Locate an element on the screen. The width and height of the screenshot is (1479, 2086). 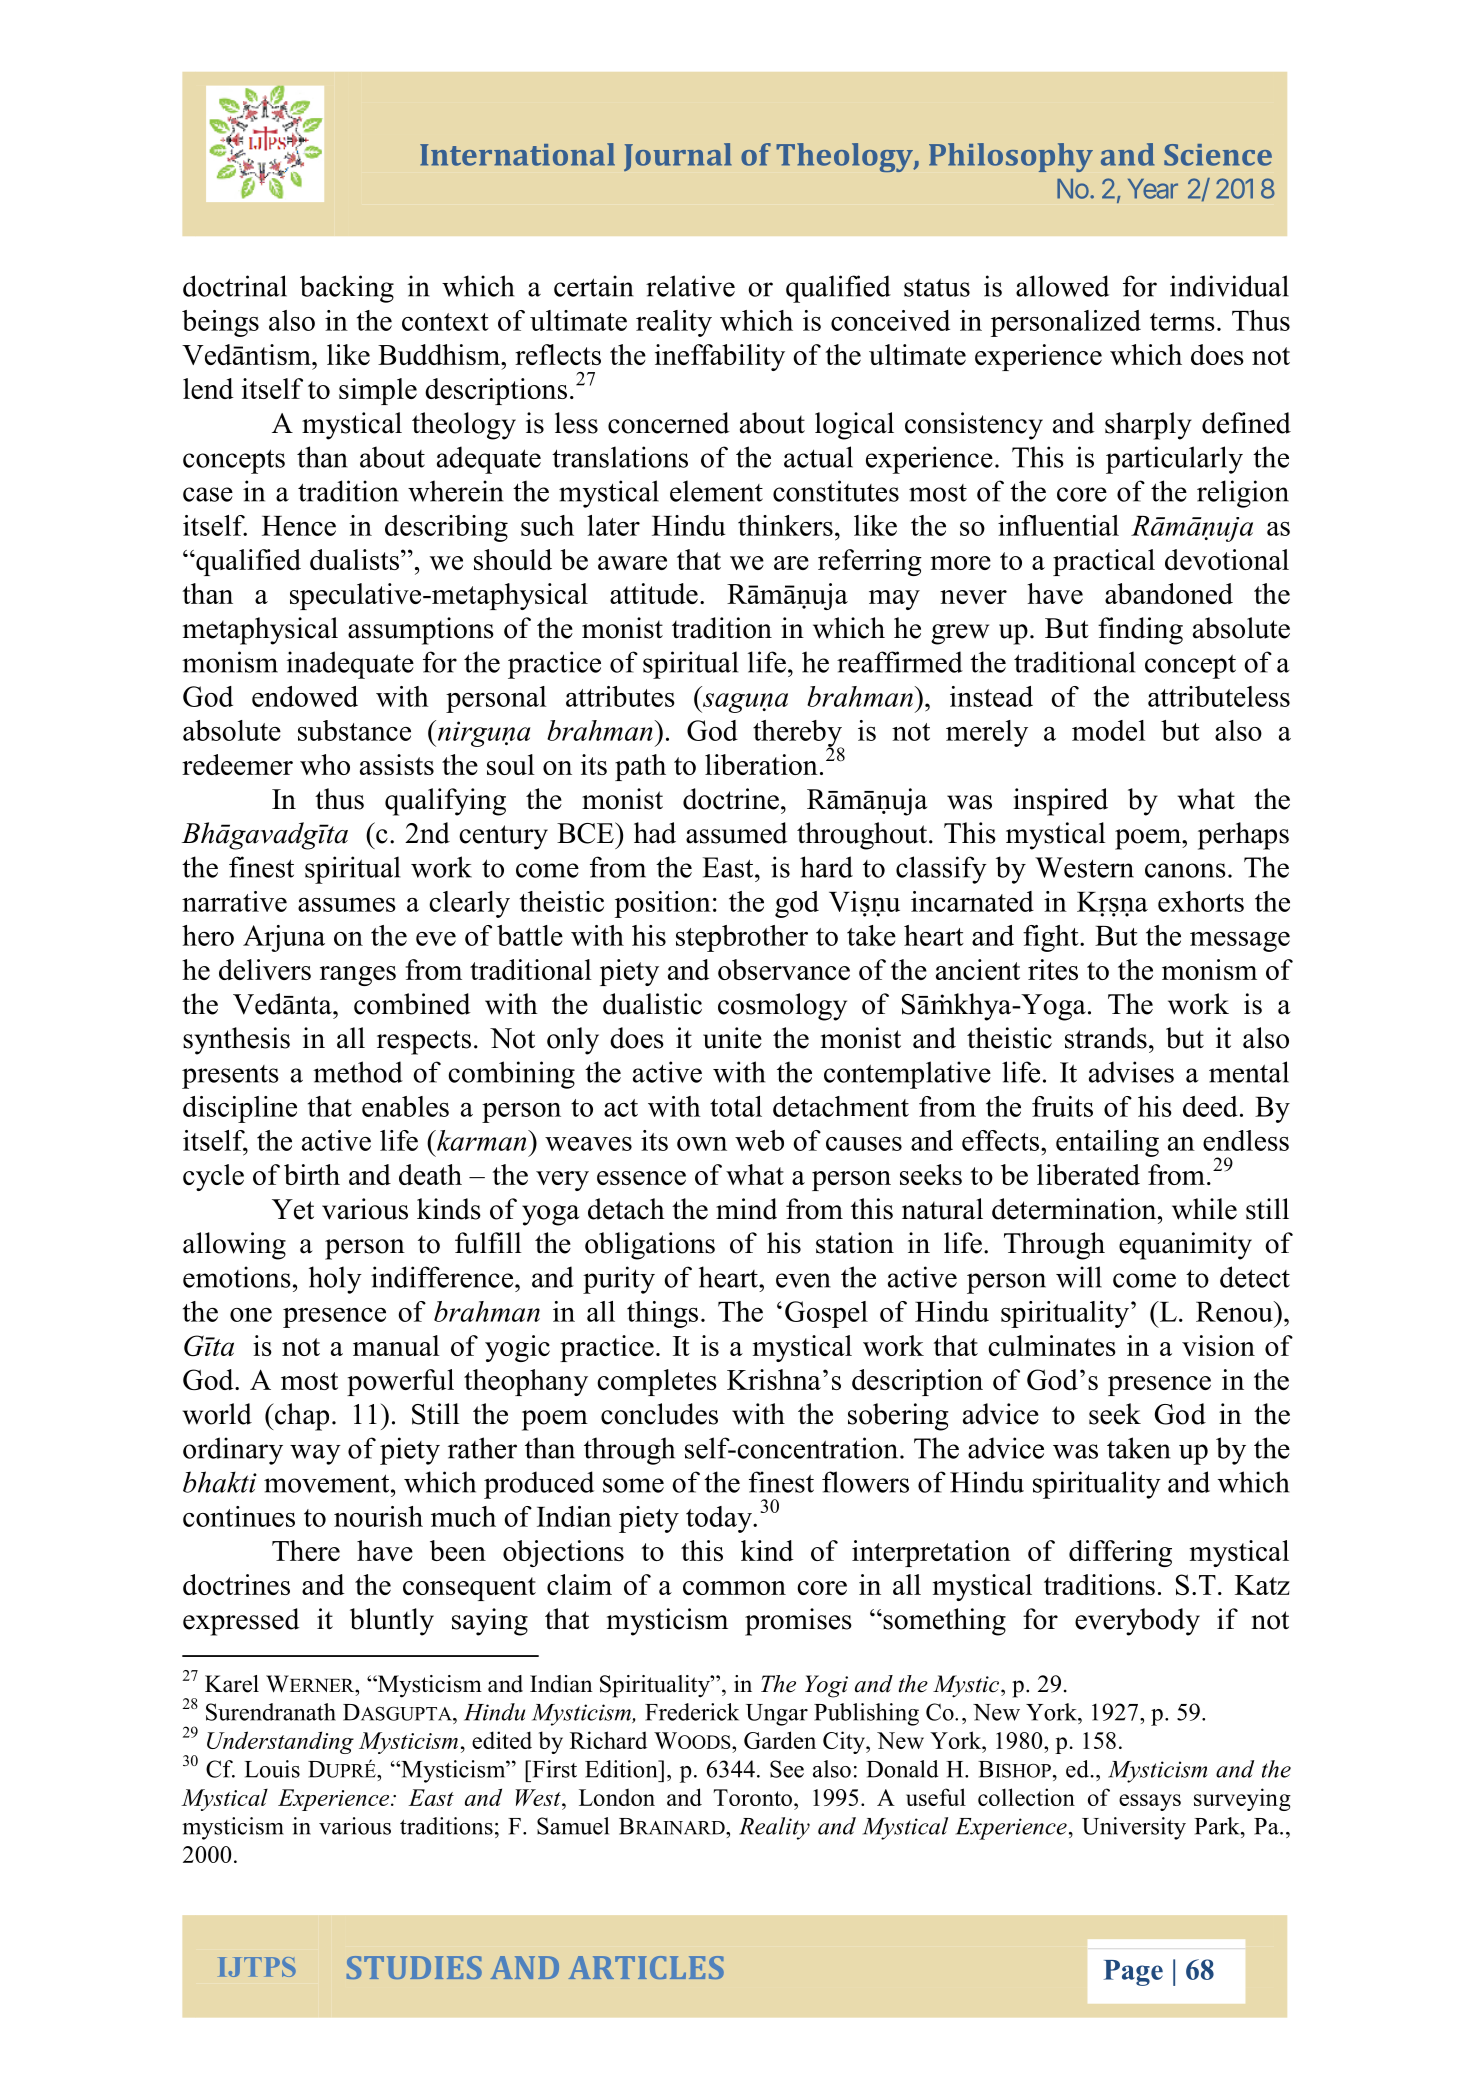
STUDIES is located at coordinates (414, 1967).
